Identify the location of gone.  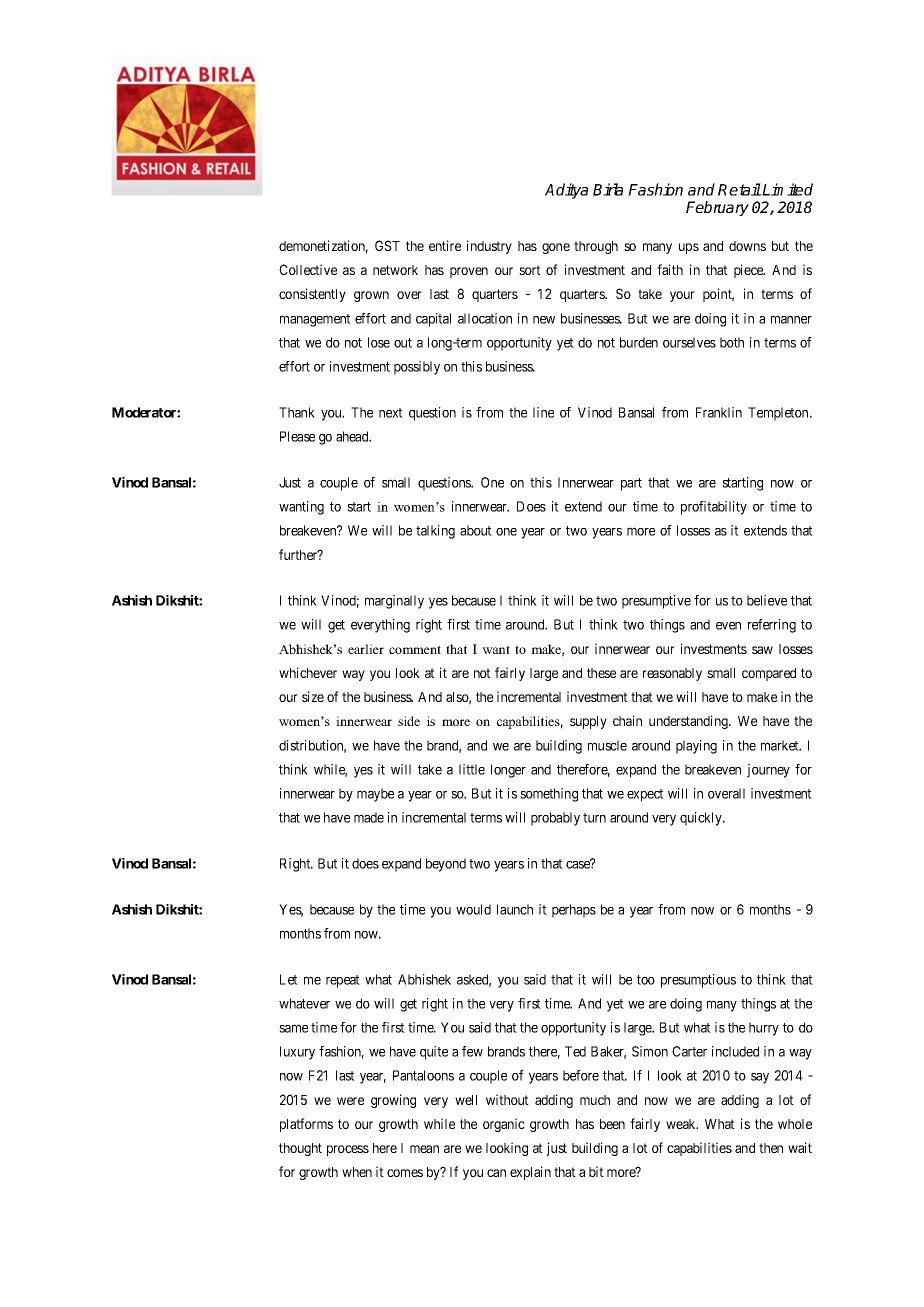
(556, 248).
